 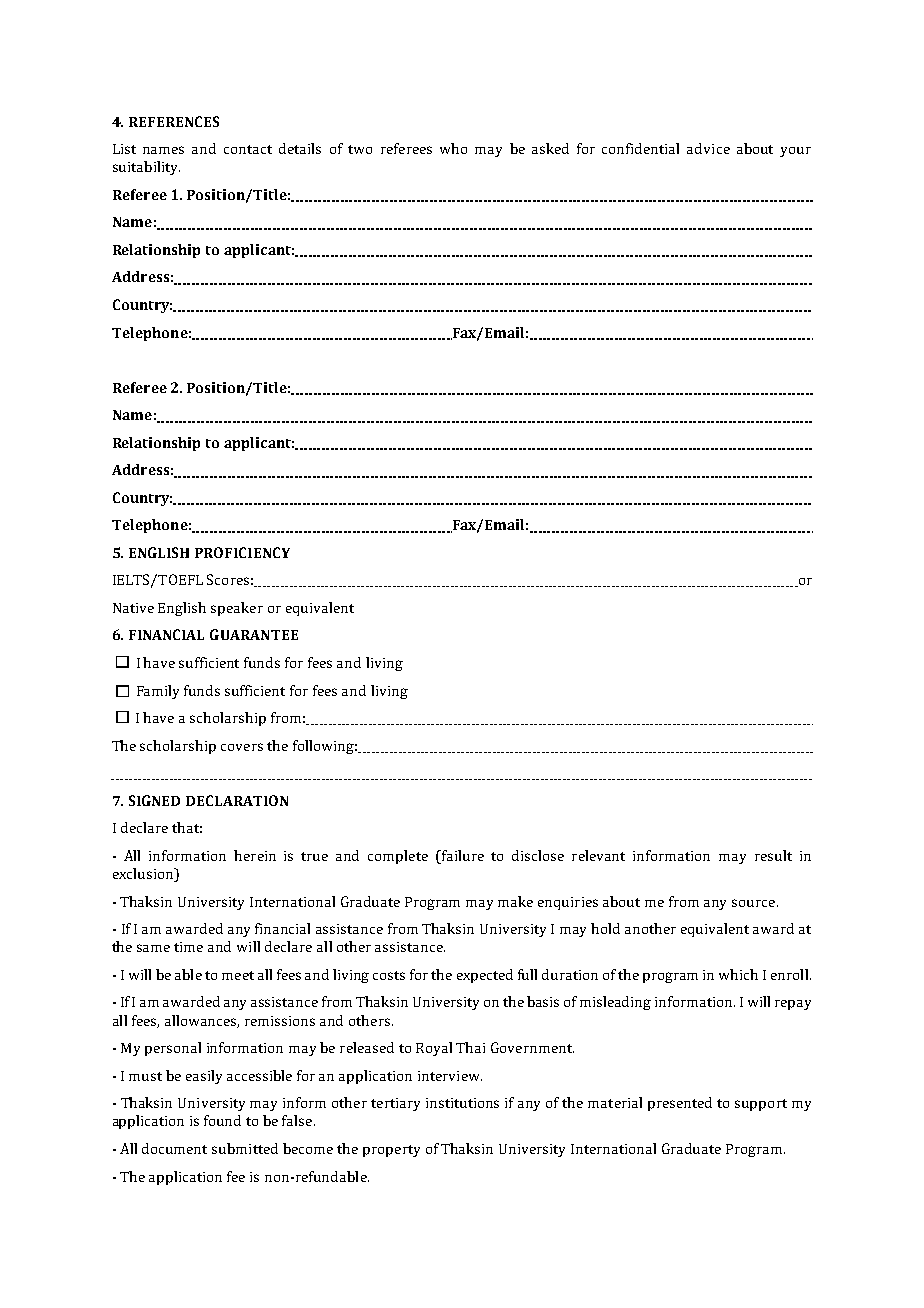 I want to click on relevant, so click(x=598, y=855).
